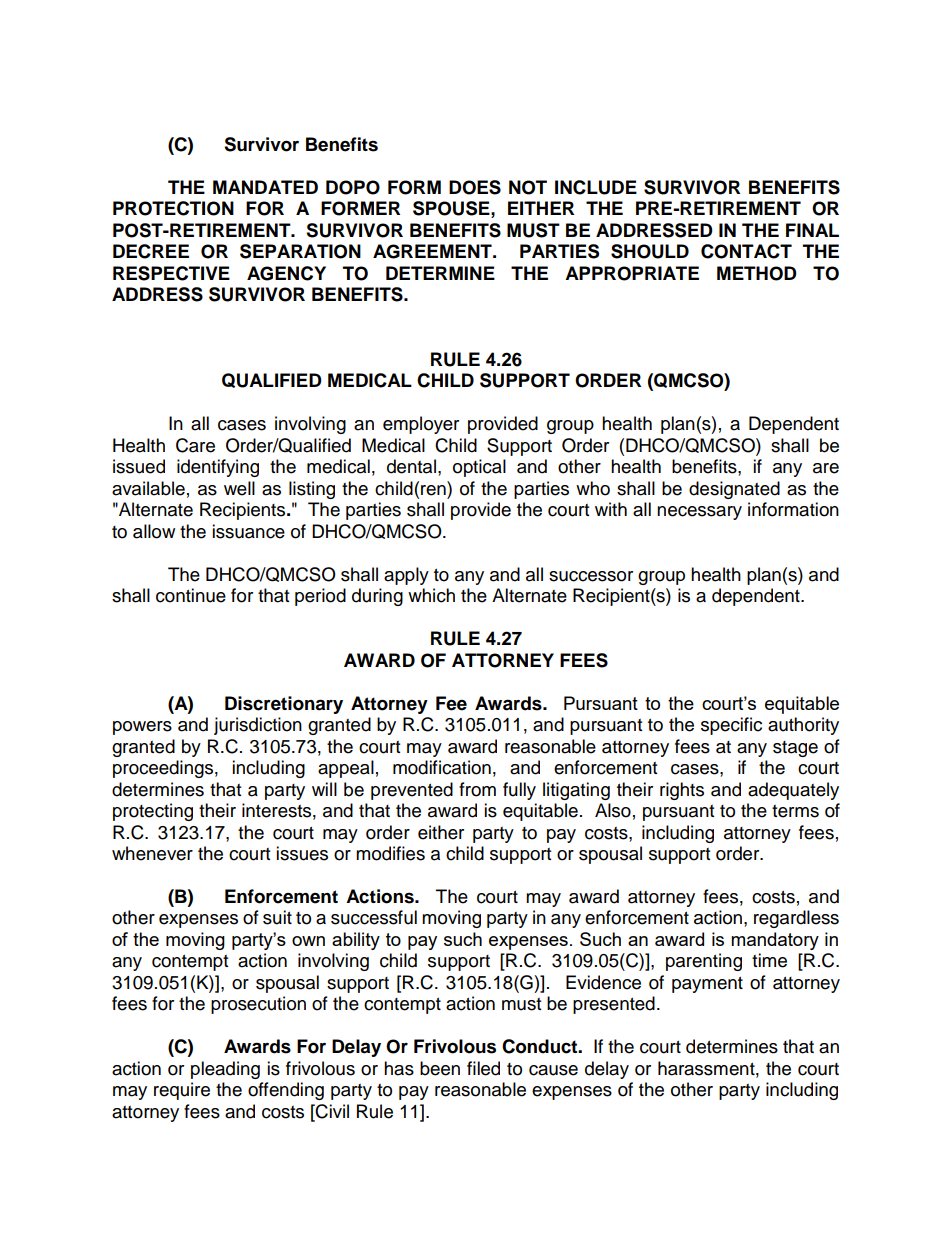  I want to click on continue, so click(191, 595).
